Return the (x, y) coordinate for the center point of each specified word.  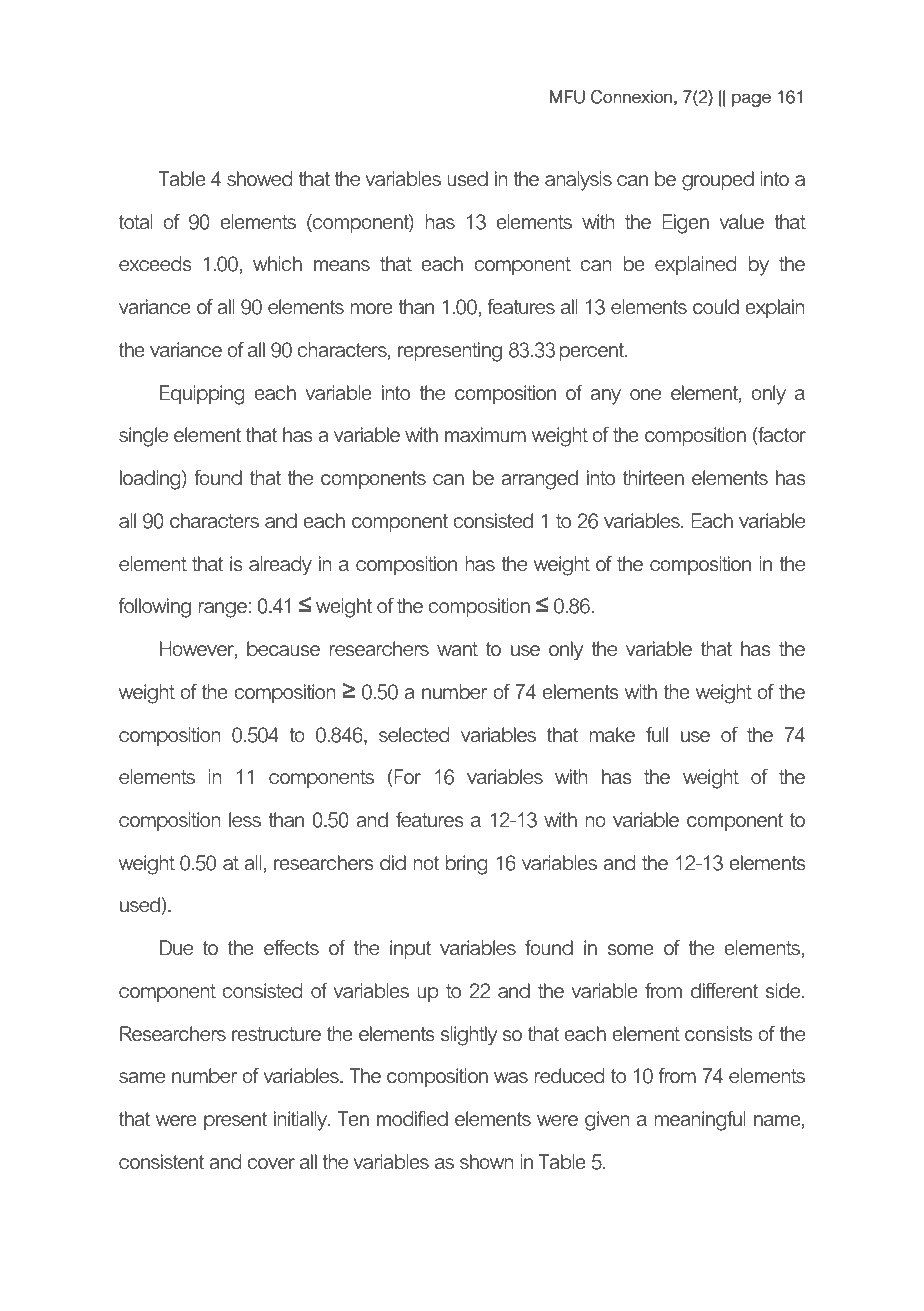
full (657, 734)
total (136, 221)
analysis (578, 181)
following (155, 608)
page (751, 100)
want (457, 649)
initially (302, 1121)
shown (487, 1161)
